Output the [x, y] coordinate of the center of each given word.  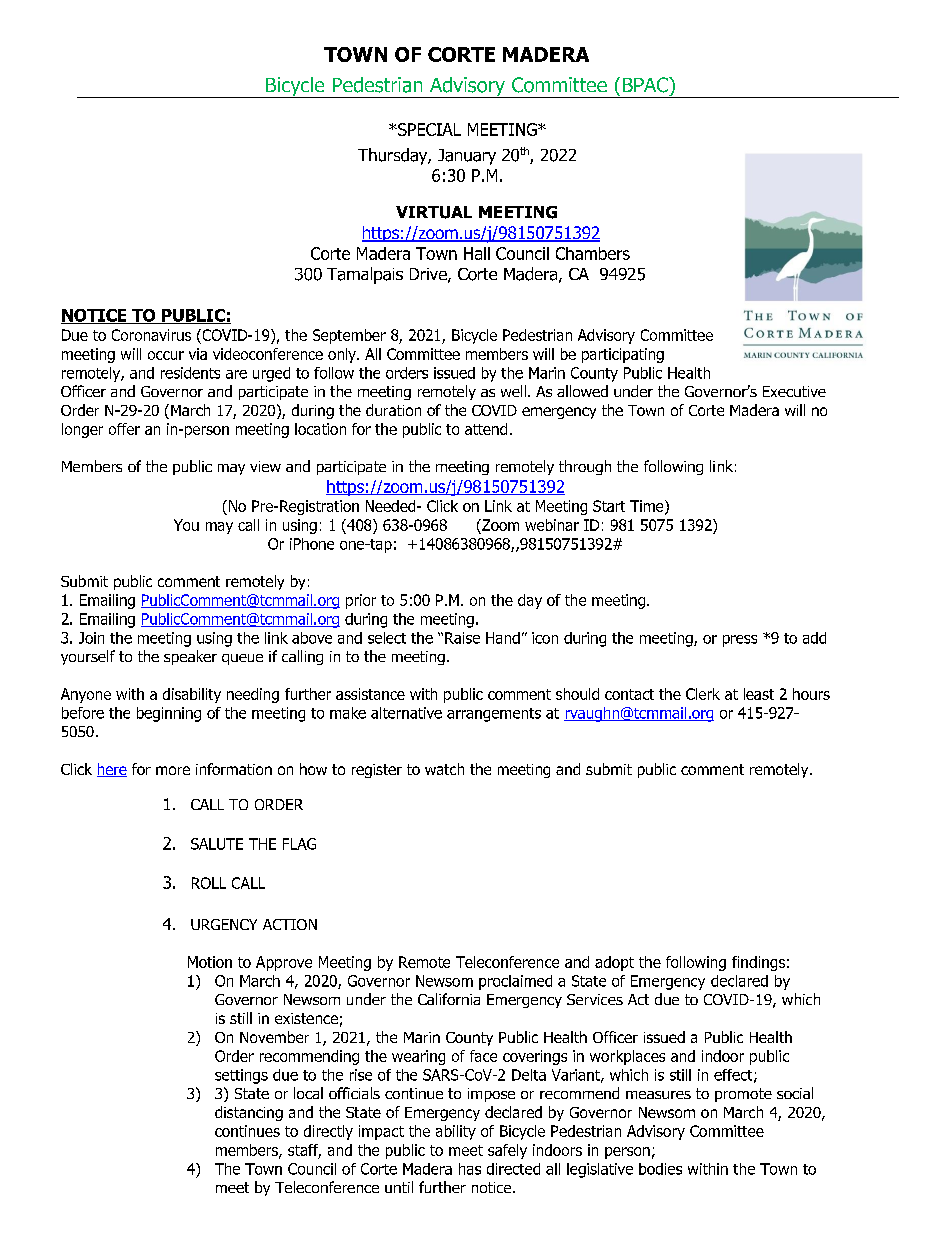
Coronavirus [151, 335]
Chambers [593, 253]
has [470, 1169]
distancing [249, 1113]
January [467, 157]
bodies [660, 1169]
